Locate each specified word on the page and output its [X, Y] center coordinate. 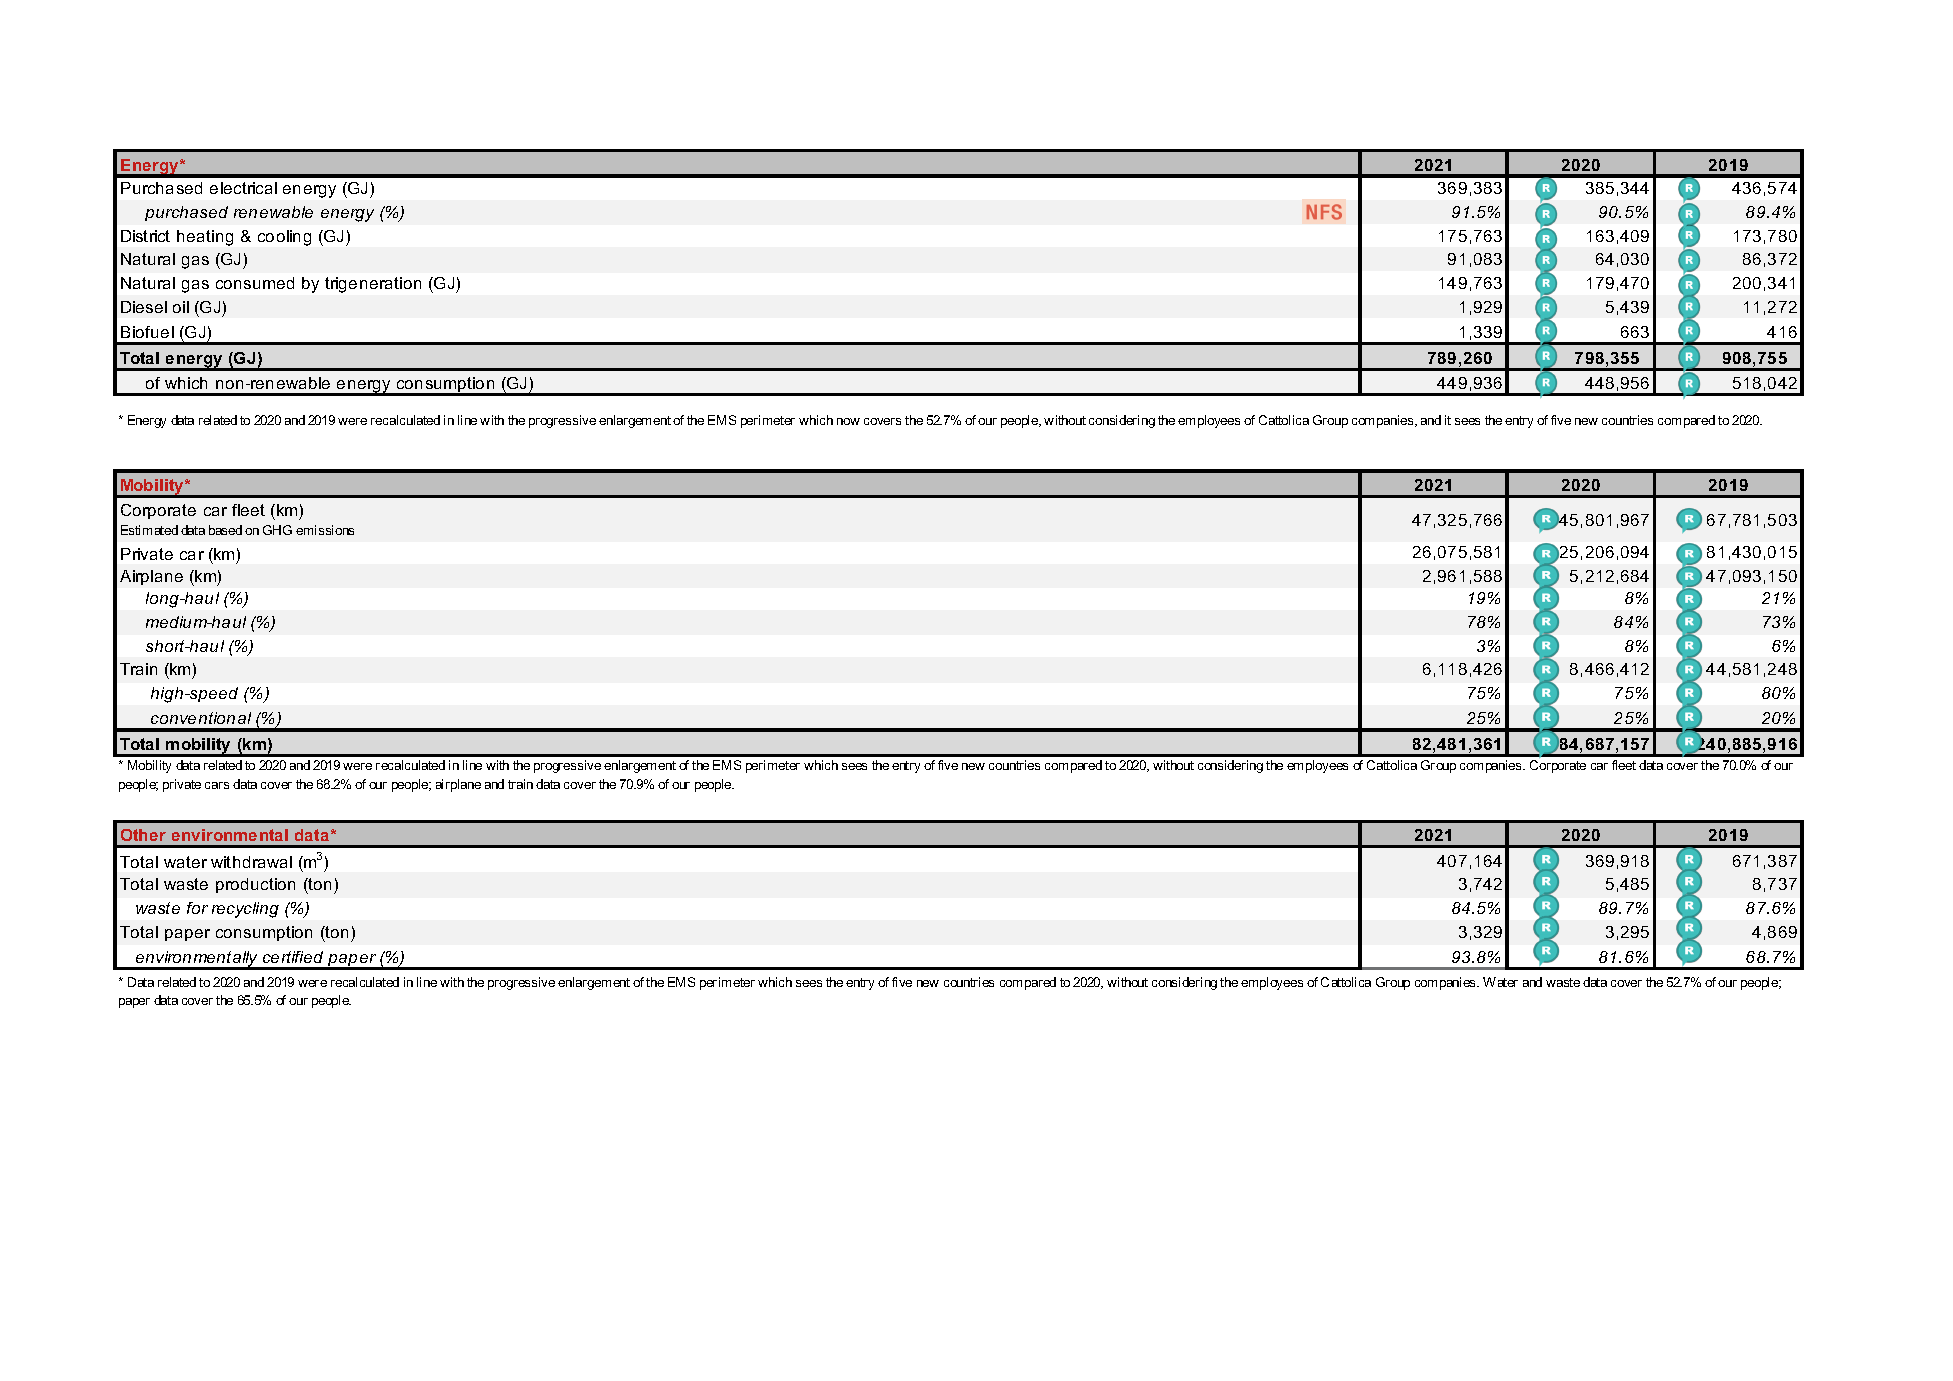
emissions [325, 530]
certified [293, 957]
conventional [201, 718]
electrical [243, 188]
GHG [277, 530]
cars [217, 785]
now [848, 421]
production [255, 885]
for [197, 908]
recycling [245, 910]
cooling [284, 238]
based [225, 530]
